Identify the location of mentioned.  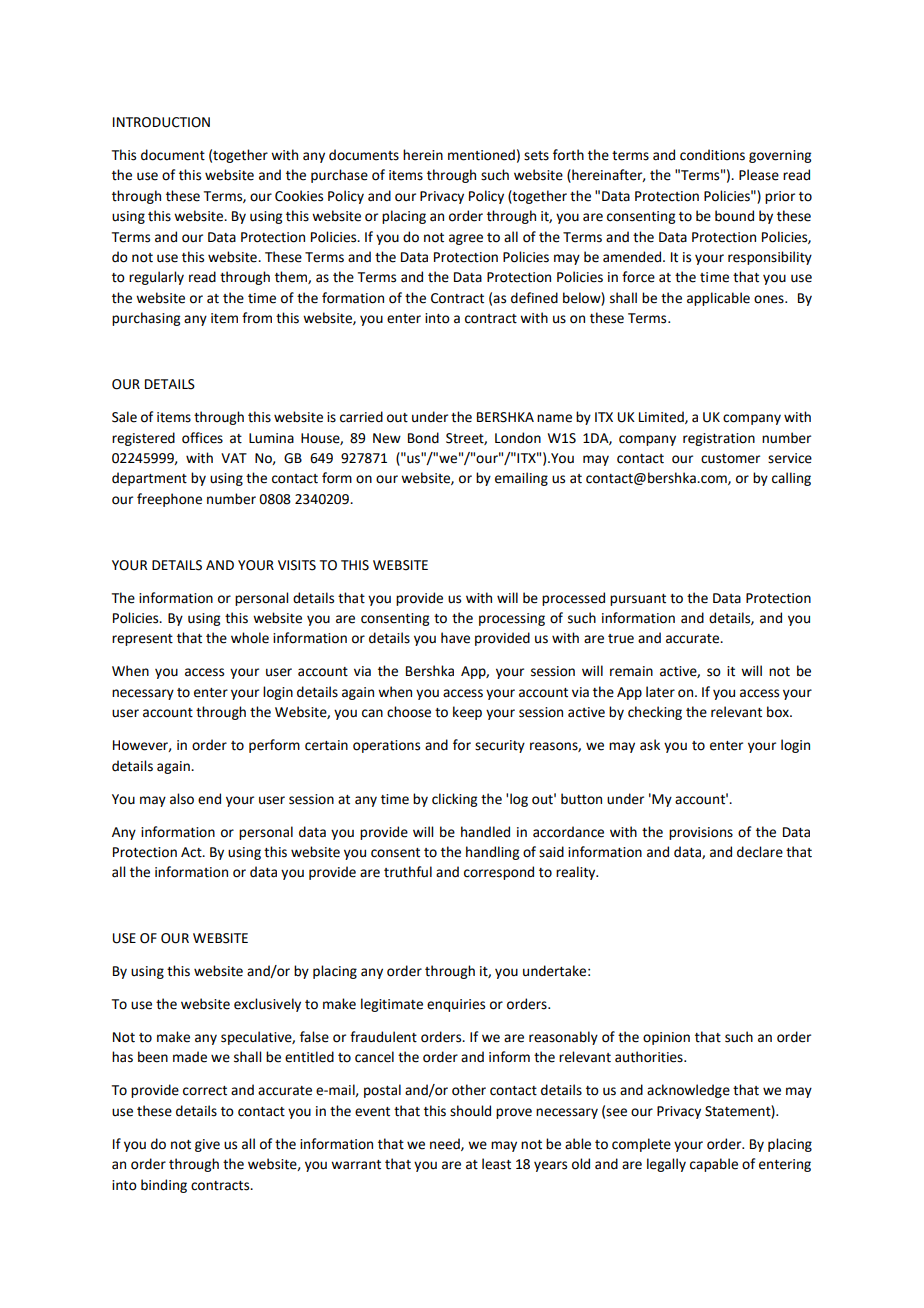
(481, 155).
